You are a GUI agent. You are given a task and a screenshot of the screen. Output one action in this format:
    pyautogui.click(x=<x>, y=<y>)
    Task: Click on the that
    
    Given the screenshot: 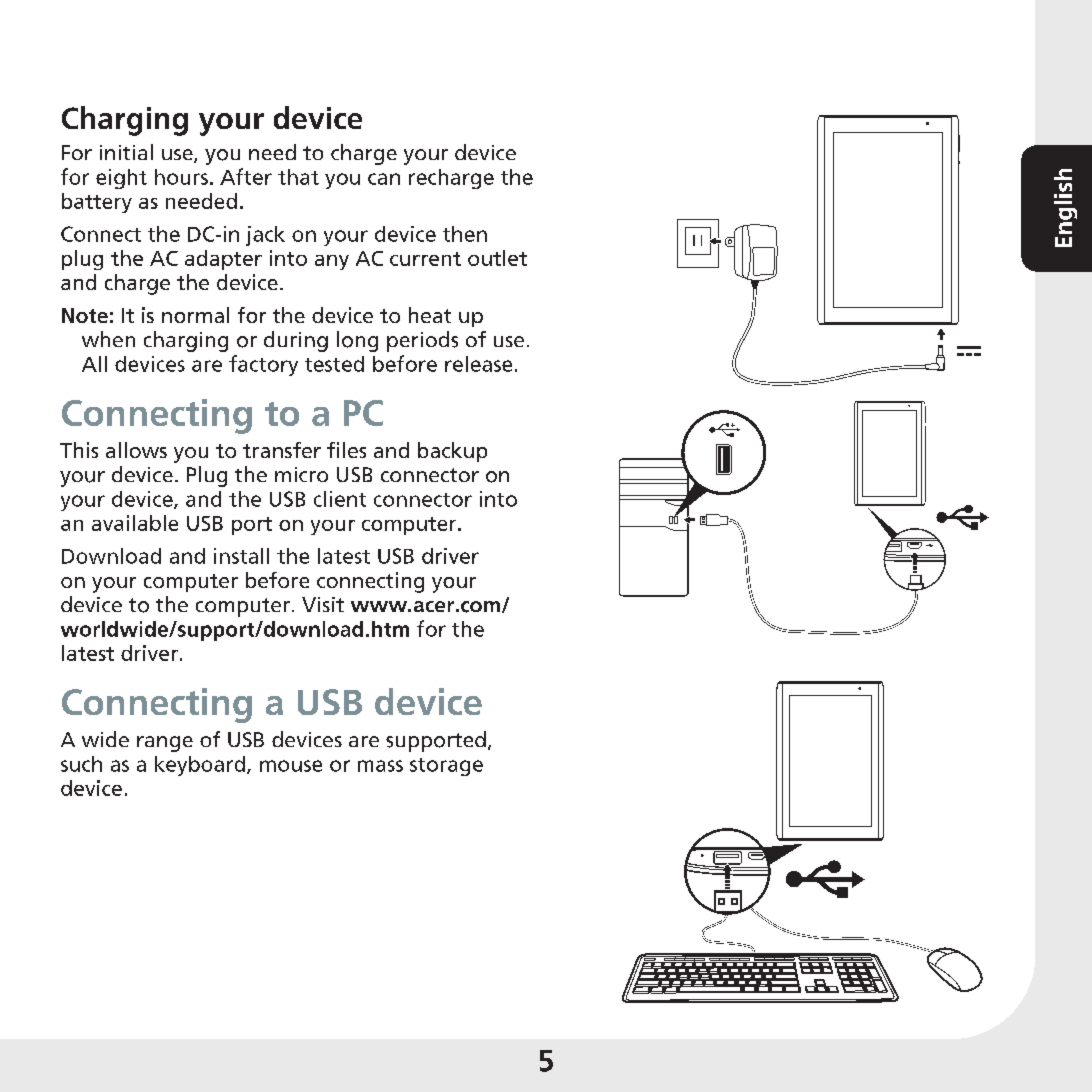 What is the action you would take?
    pyautogui.click(x=298, y=177)
